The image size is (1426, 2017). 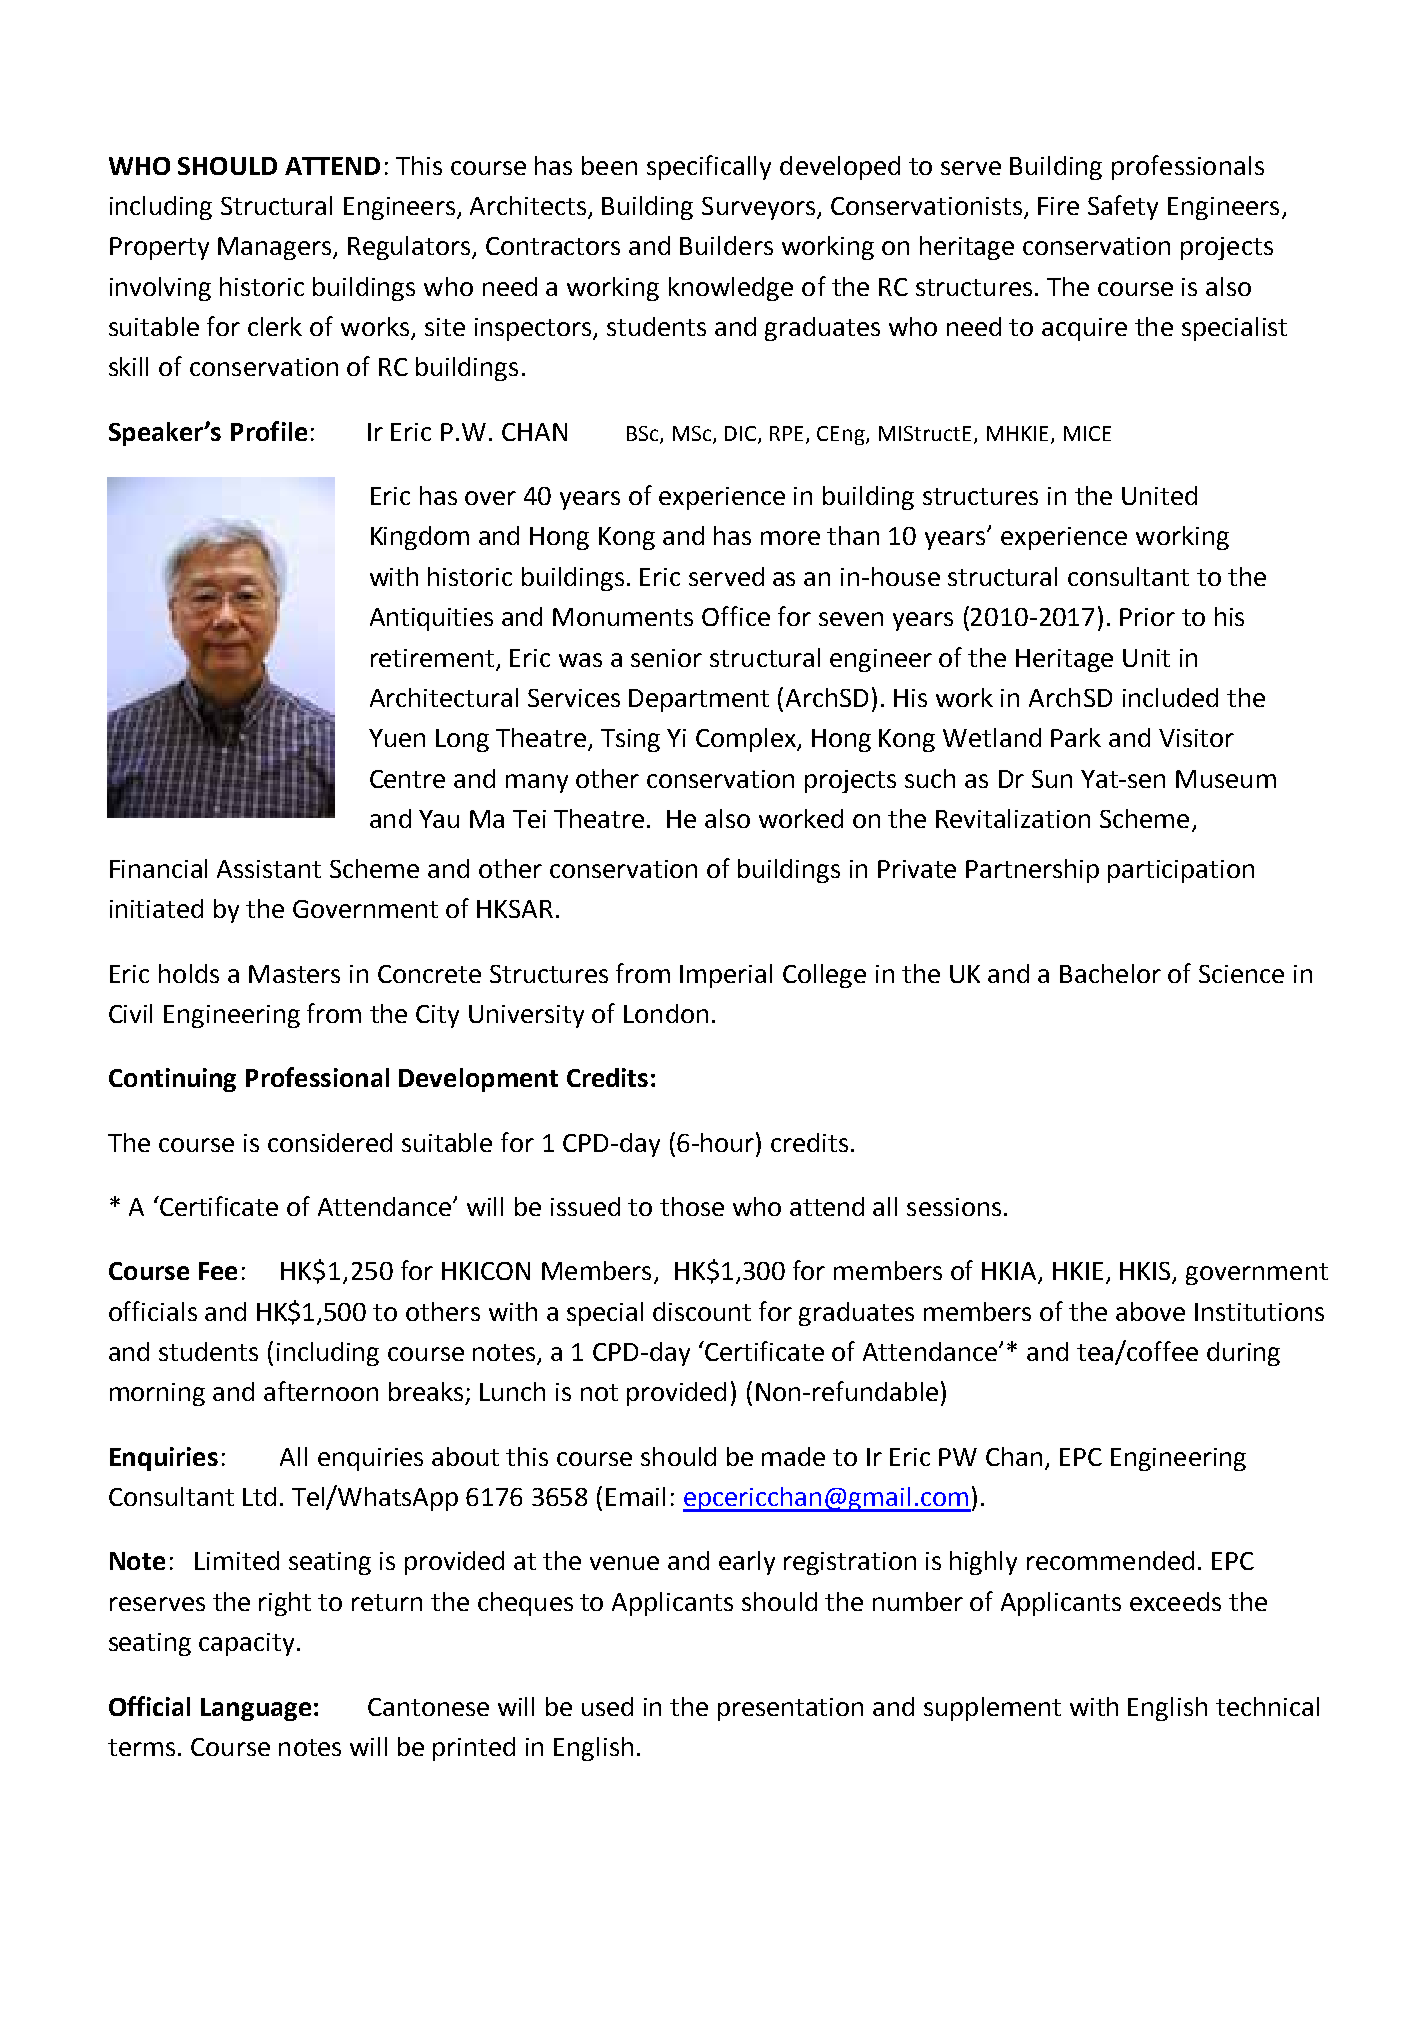 What do you see at coordinates (726, 245) in the screenshot?
I see `Builders` at bounding box center [726, 245].
